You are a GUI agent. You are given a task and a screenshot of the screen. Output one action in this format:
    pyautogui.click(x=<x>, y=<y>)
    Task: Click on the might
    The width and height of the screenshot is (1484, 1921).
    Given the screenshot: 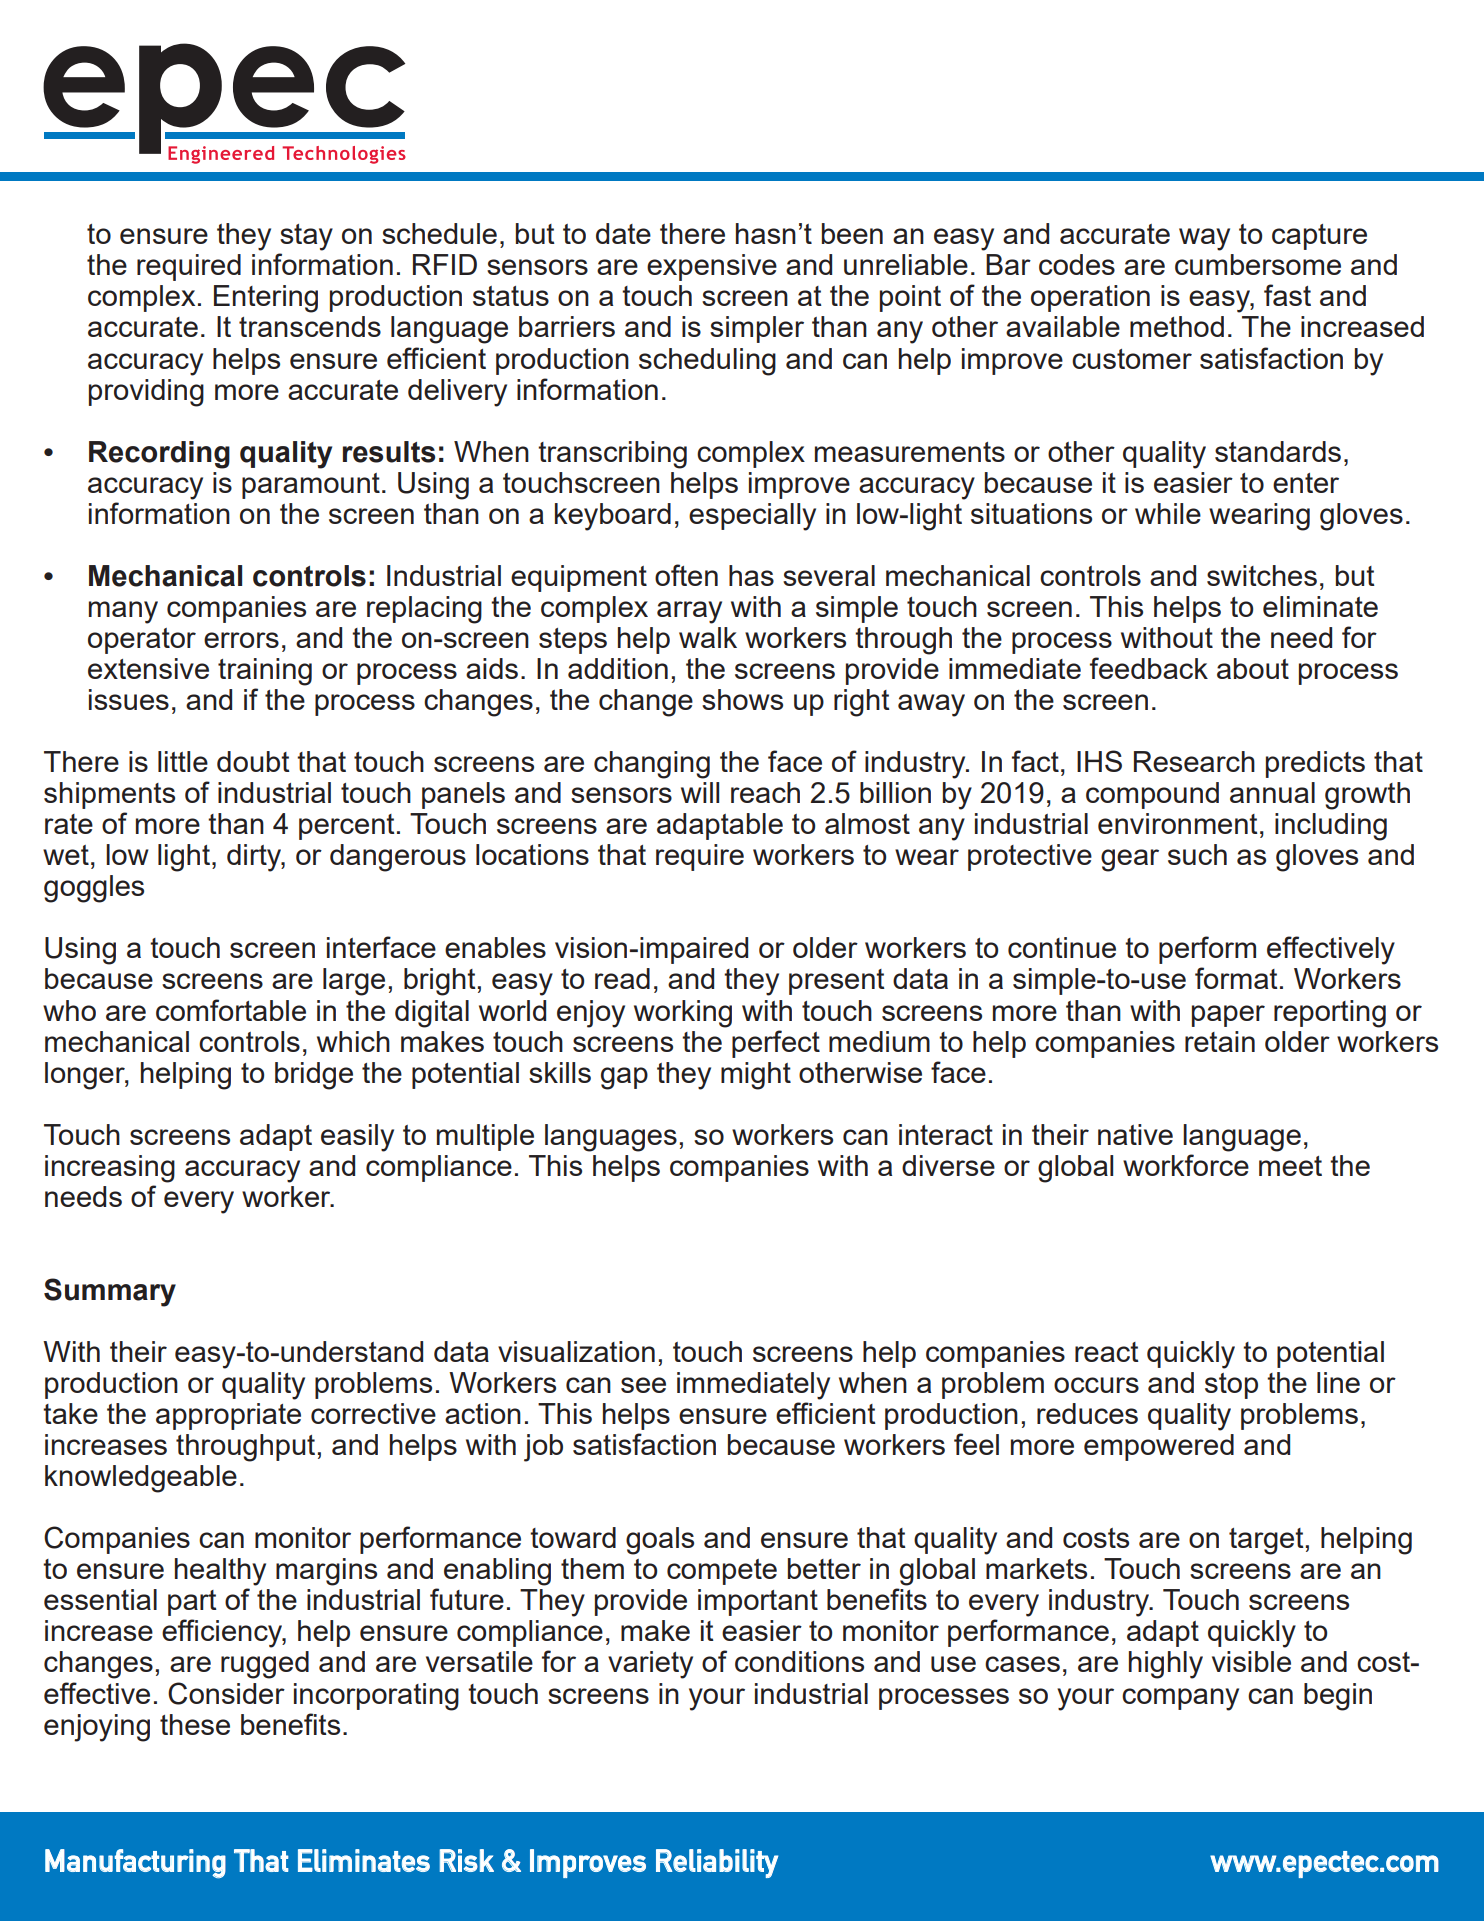 What is the action you would take?
    pyautogui.click(x=756, y=1076)
